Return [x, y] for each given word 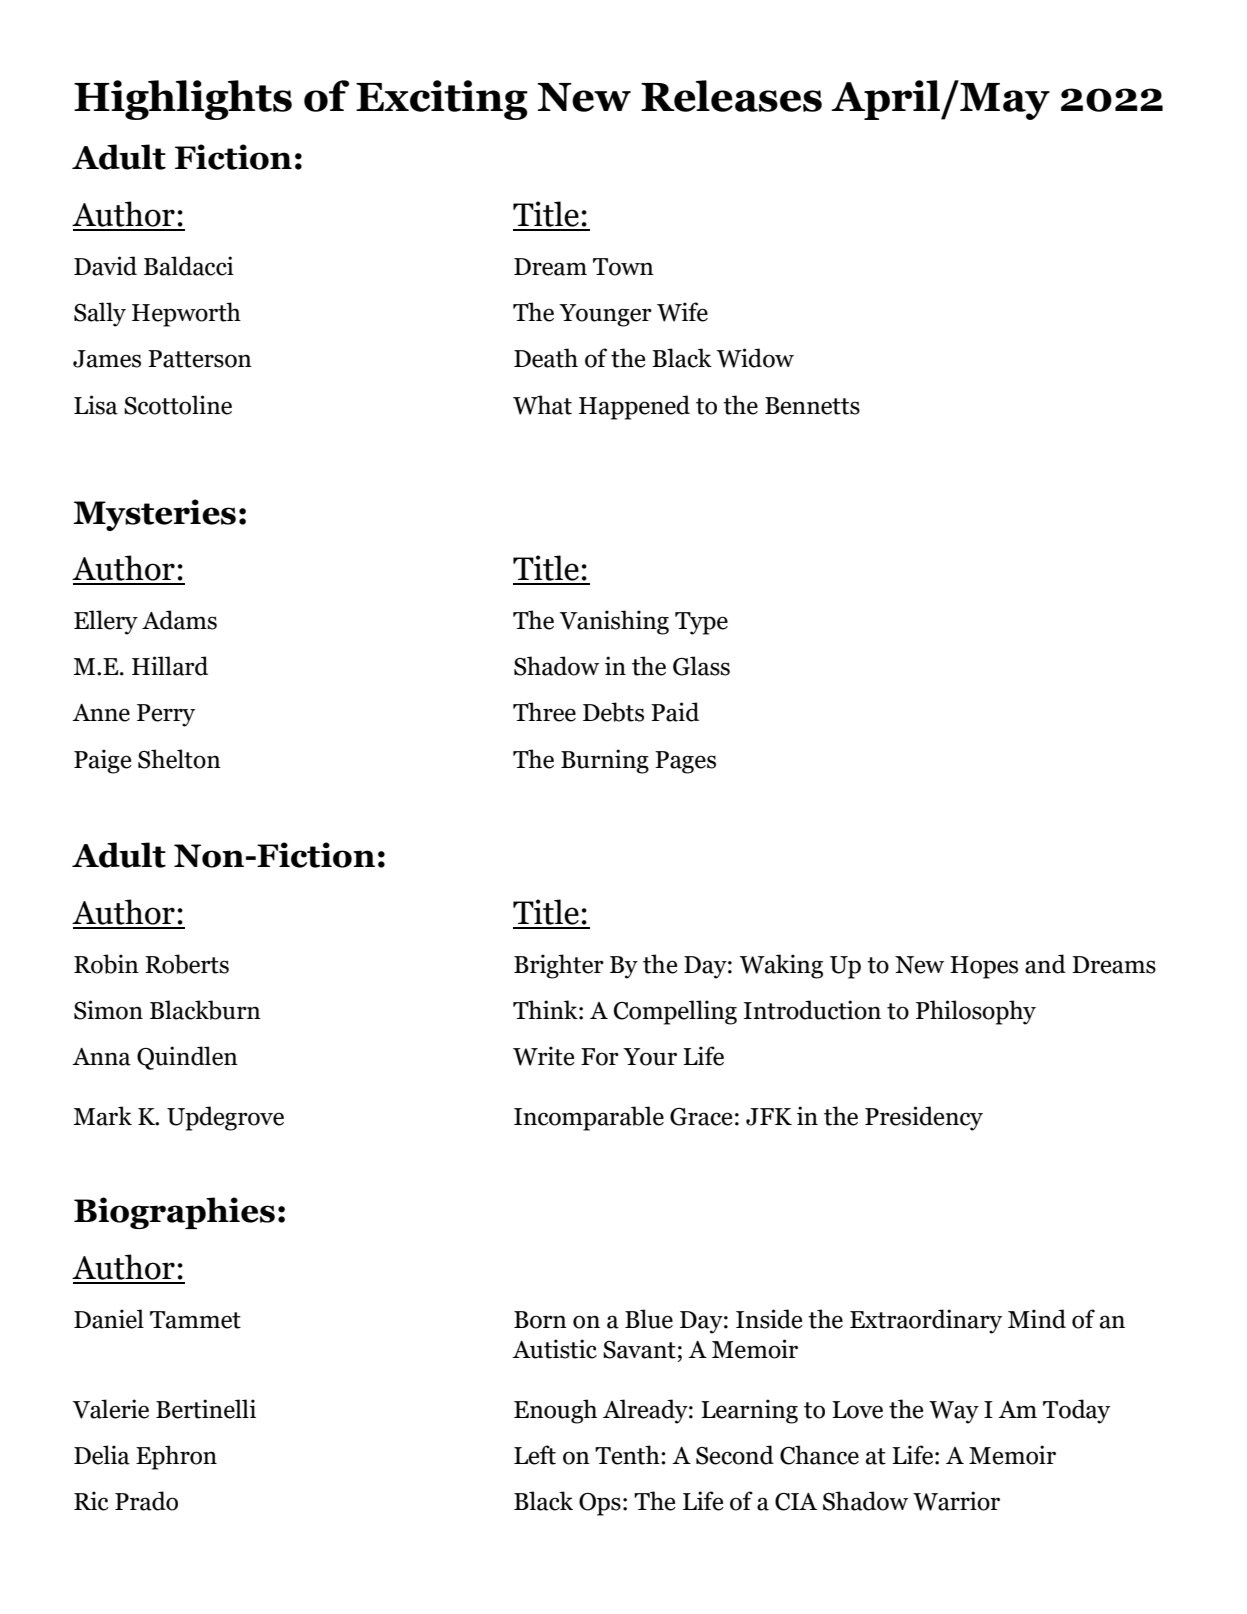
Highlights [183, 100]
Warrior [956, 1501]
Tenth [628, 1455]
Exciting [442, 100]
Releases [731, 96]
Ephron [176, 1457]
